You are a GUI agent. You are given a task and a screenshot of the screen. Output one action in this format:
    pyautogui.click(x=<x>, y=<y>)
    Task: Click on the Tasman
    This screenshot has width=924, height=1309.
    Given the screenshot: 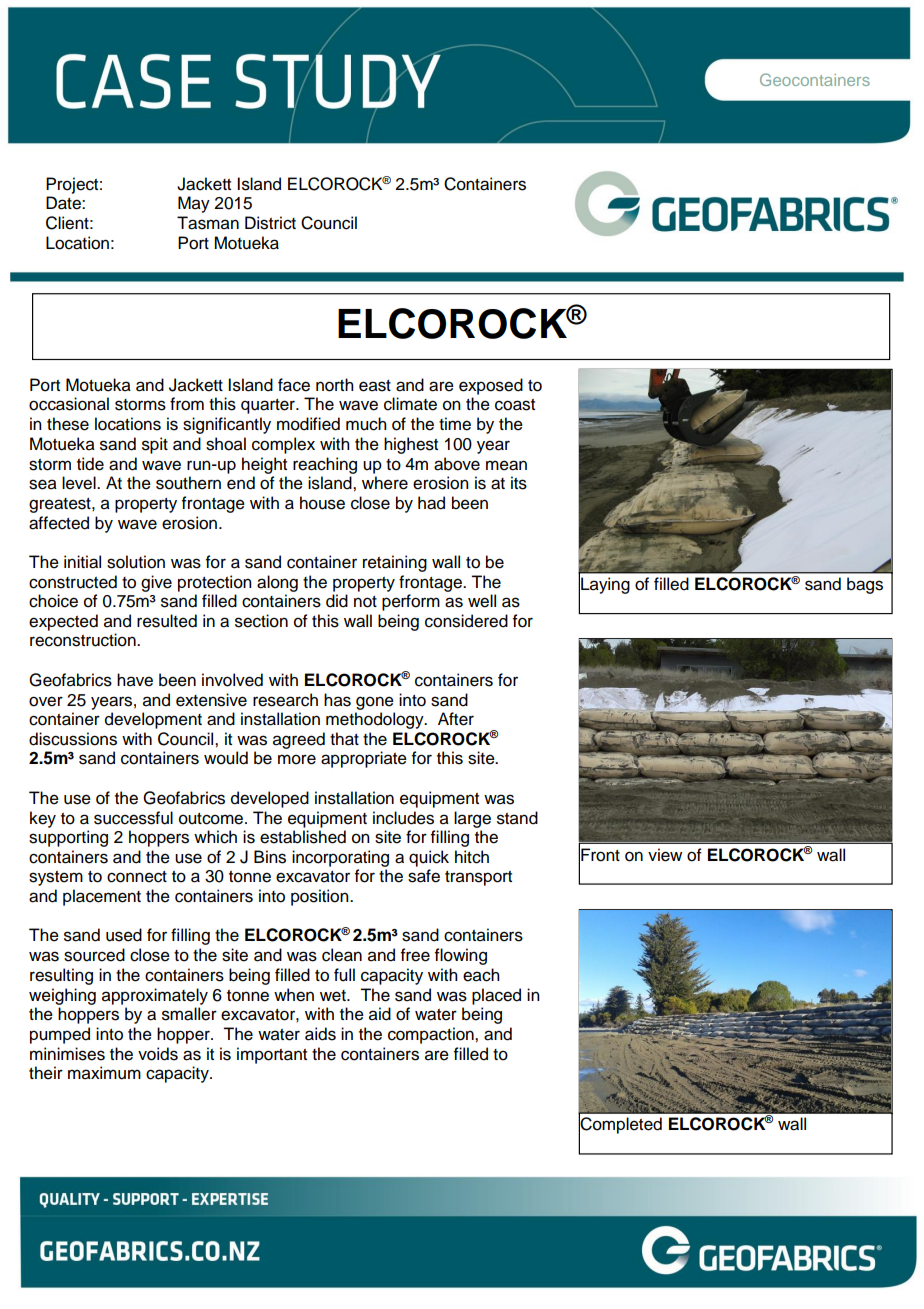 What is the action you would take?
    pyautogui.click(x=208, y=223)
